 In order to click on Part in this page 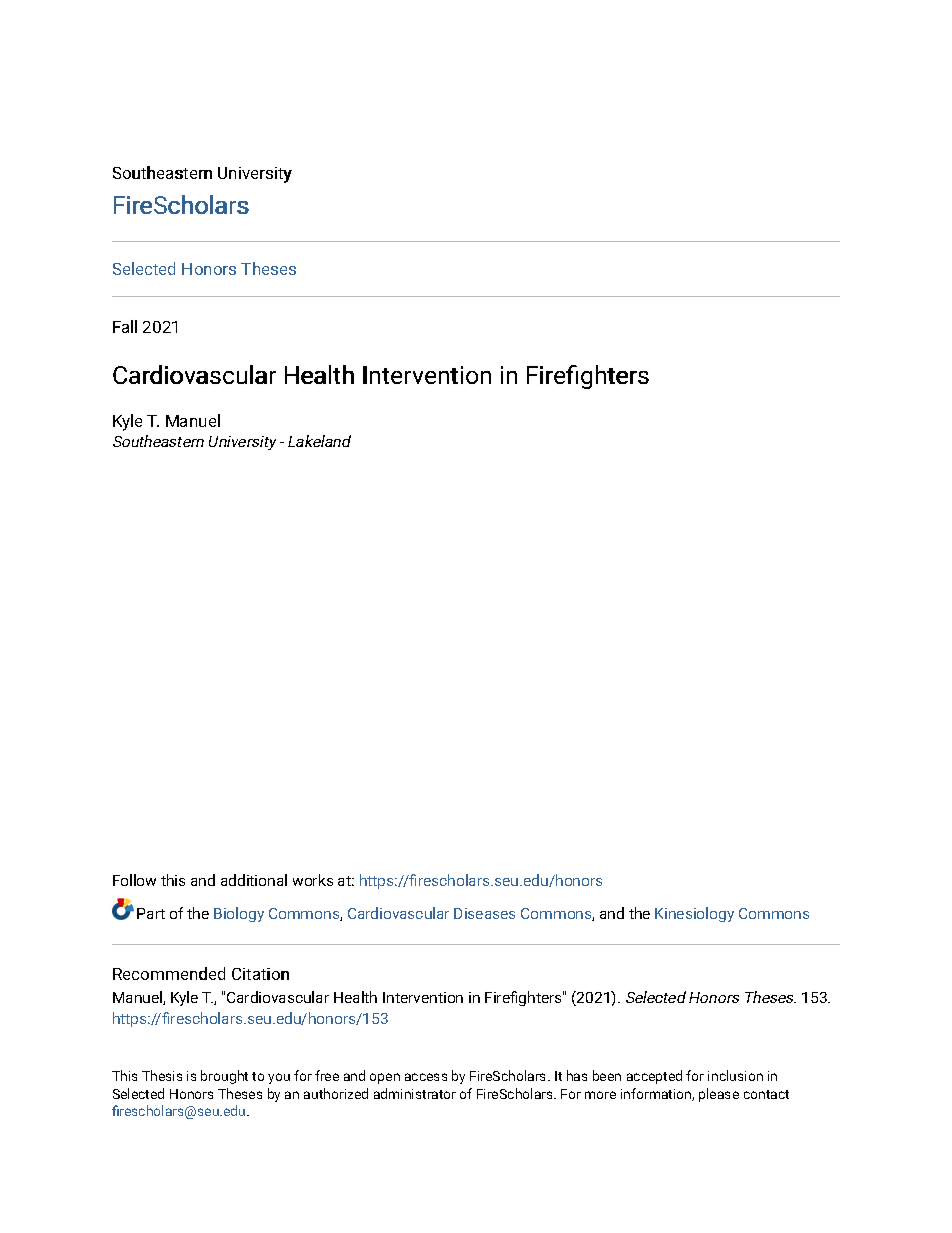, I will do `click(151, 913)`.
